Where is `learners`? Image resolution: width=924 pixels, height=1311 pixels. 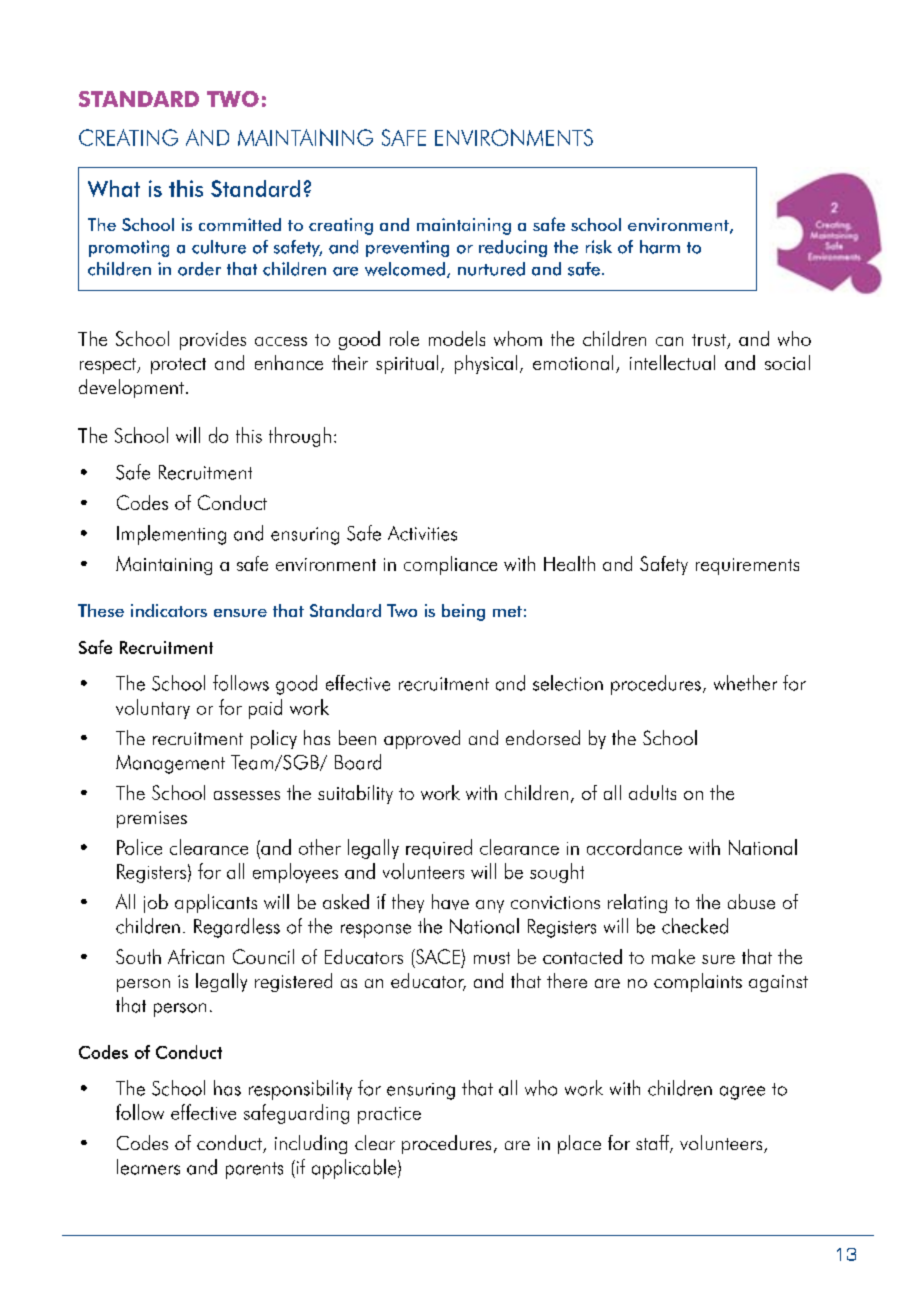
learners is located at coordinates (148, 1167).
